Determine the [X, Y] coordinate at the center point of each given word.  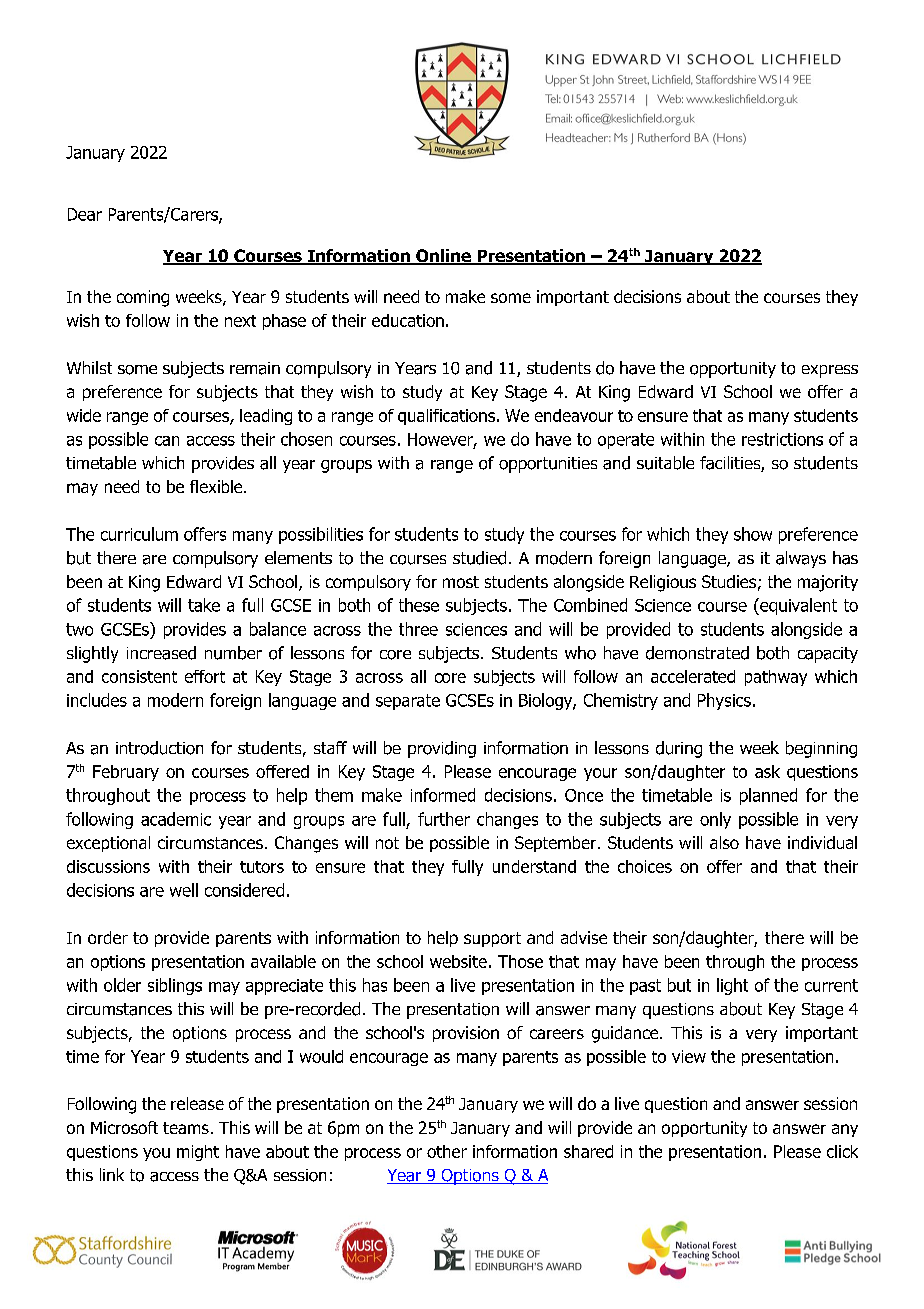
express [830, 371]
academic [176, 819]
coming [143, 298]
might [198, 1153]
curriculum [139, 534]
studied [479, 558]
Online [443, 257]
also [724, 842]
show [753, 534]
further [444, 819]
